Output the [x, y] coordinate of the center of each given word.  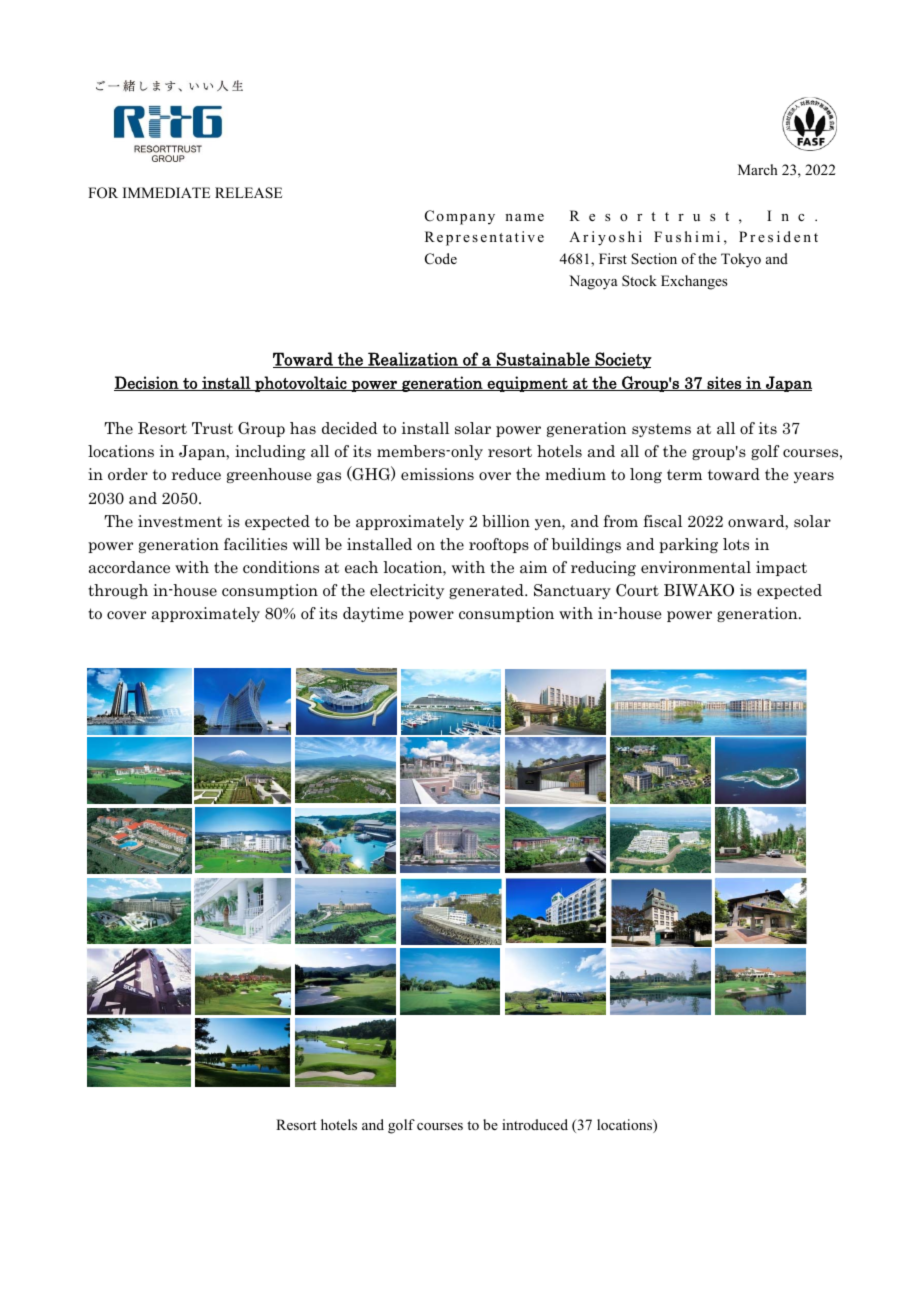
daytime [373, 614]
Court [637, 590]
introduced [535, 1124]
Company [460, 217]
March [758, 169]
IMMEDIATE [166, 192]
